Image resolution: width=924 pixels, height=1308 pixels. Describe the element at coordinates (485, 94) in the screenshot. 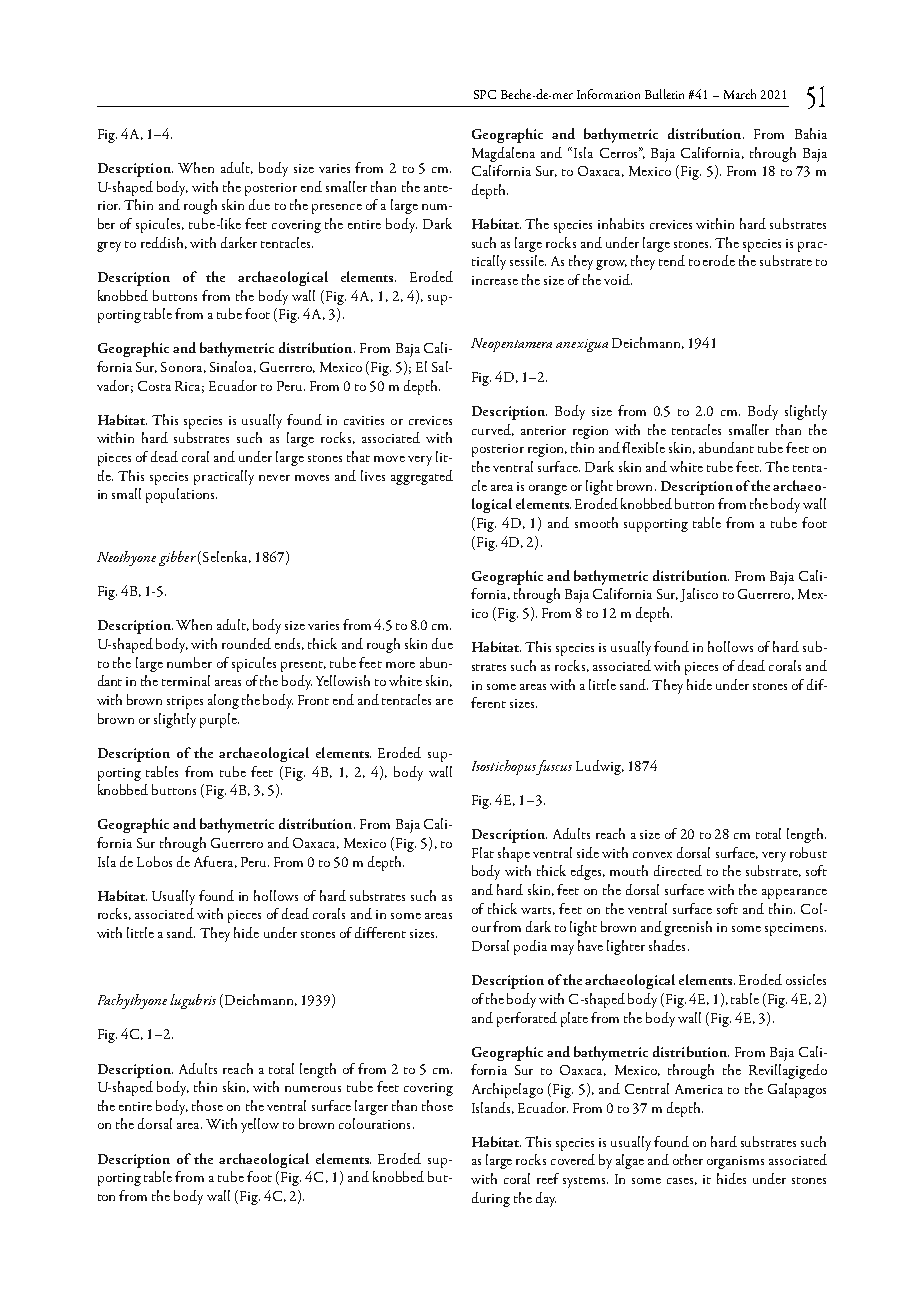

I see `SPC` at that location.
